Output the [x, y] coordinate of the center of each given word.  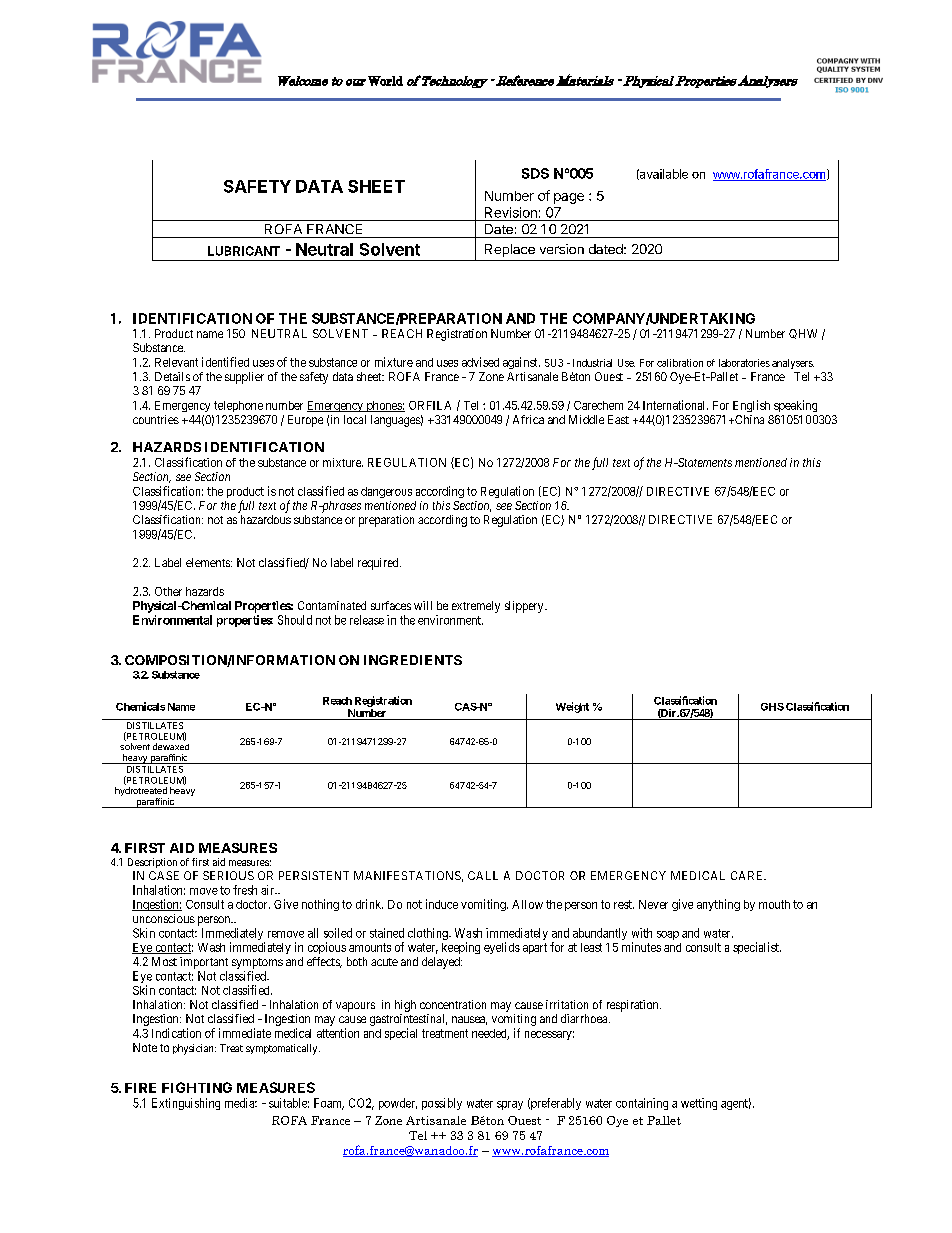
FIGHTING [197, 1087]
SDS [535, 173]
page [569, 198]
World [385, 81]
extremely [476, 607]
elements [209, 562]
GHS [772, 707]
